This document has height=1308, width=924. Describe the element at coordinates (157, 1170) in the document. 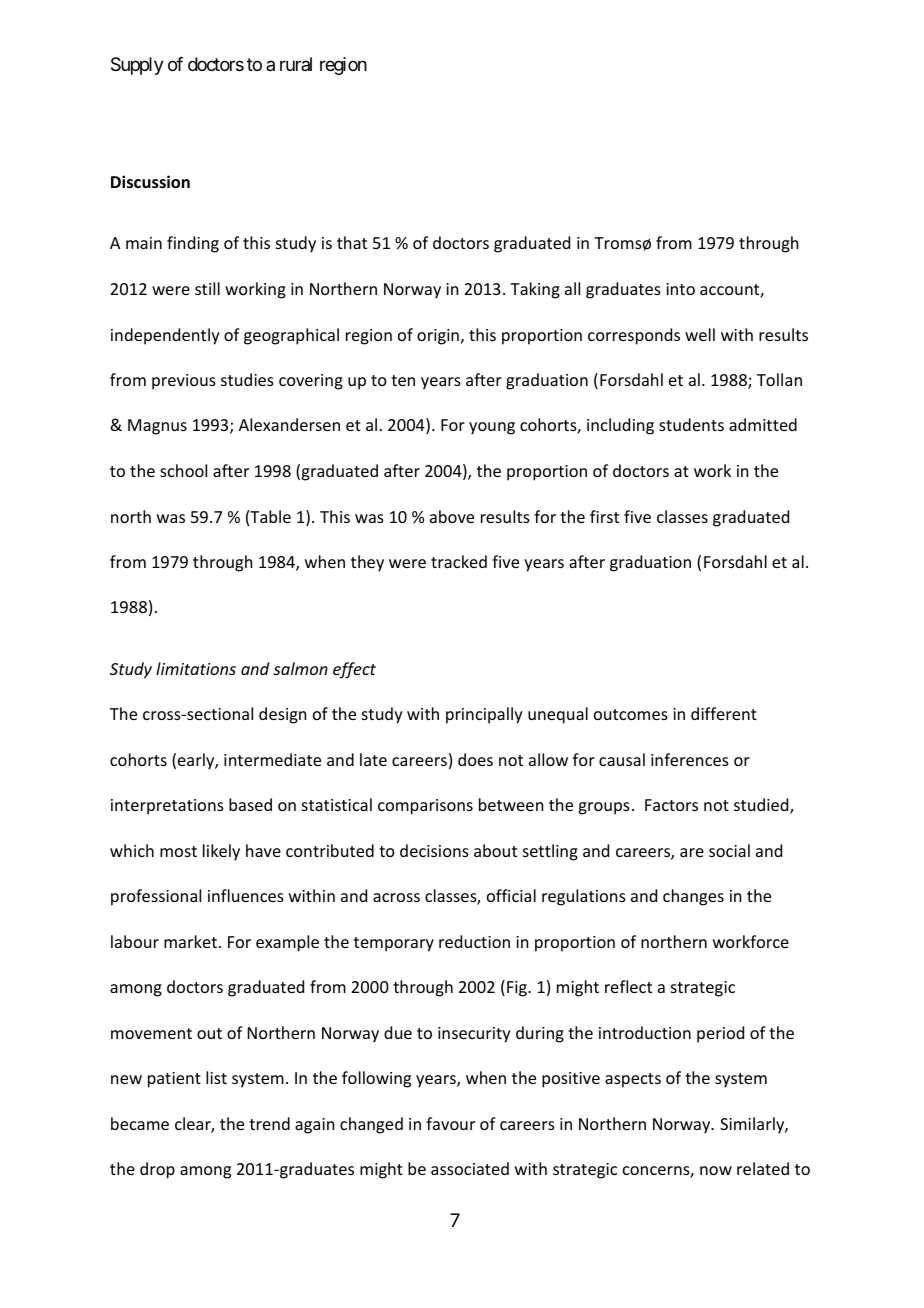

I see `drop` at that location.
